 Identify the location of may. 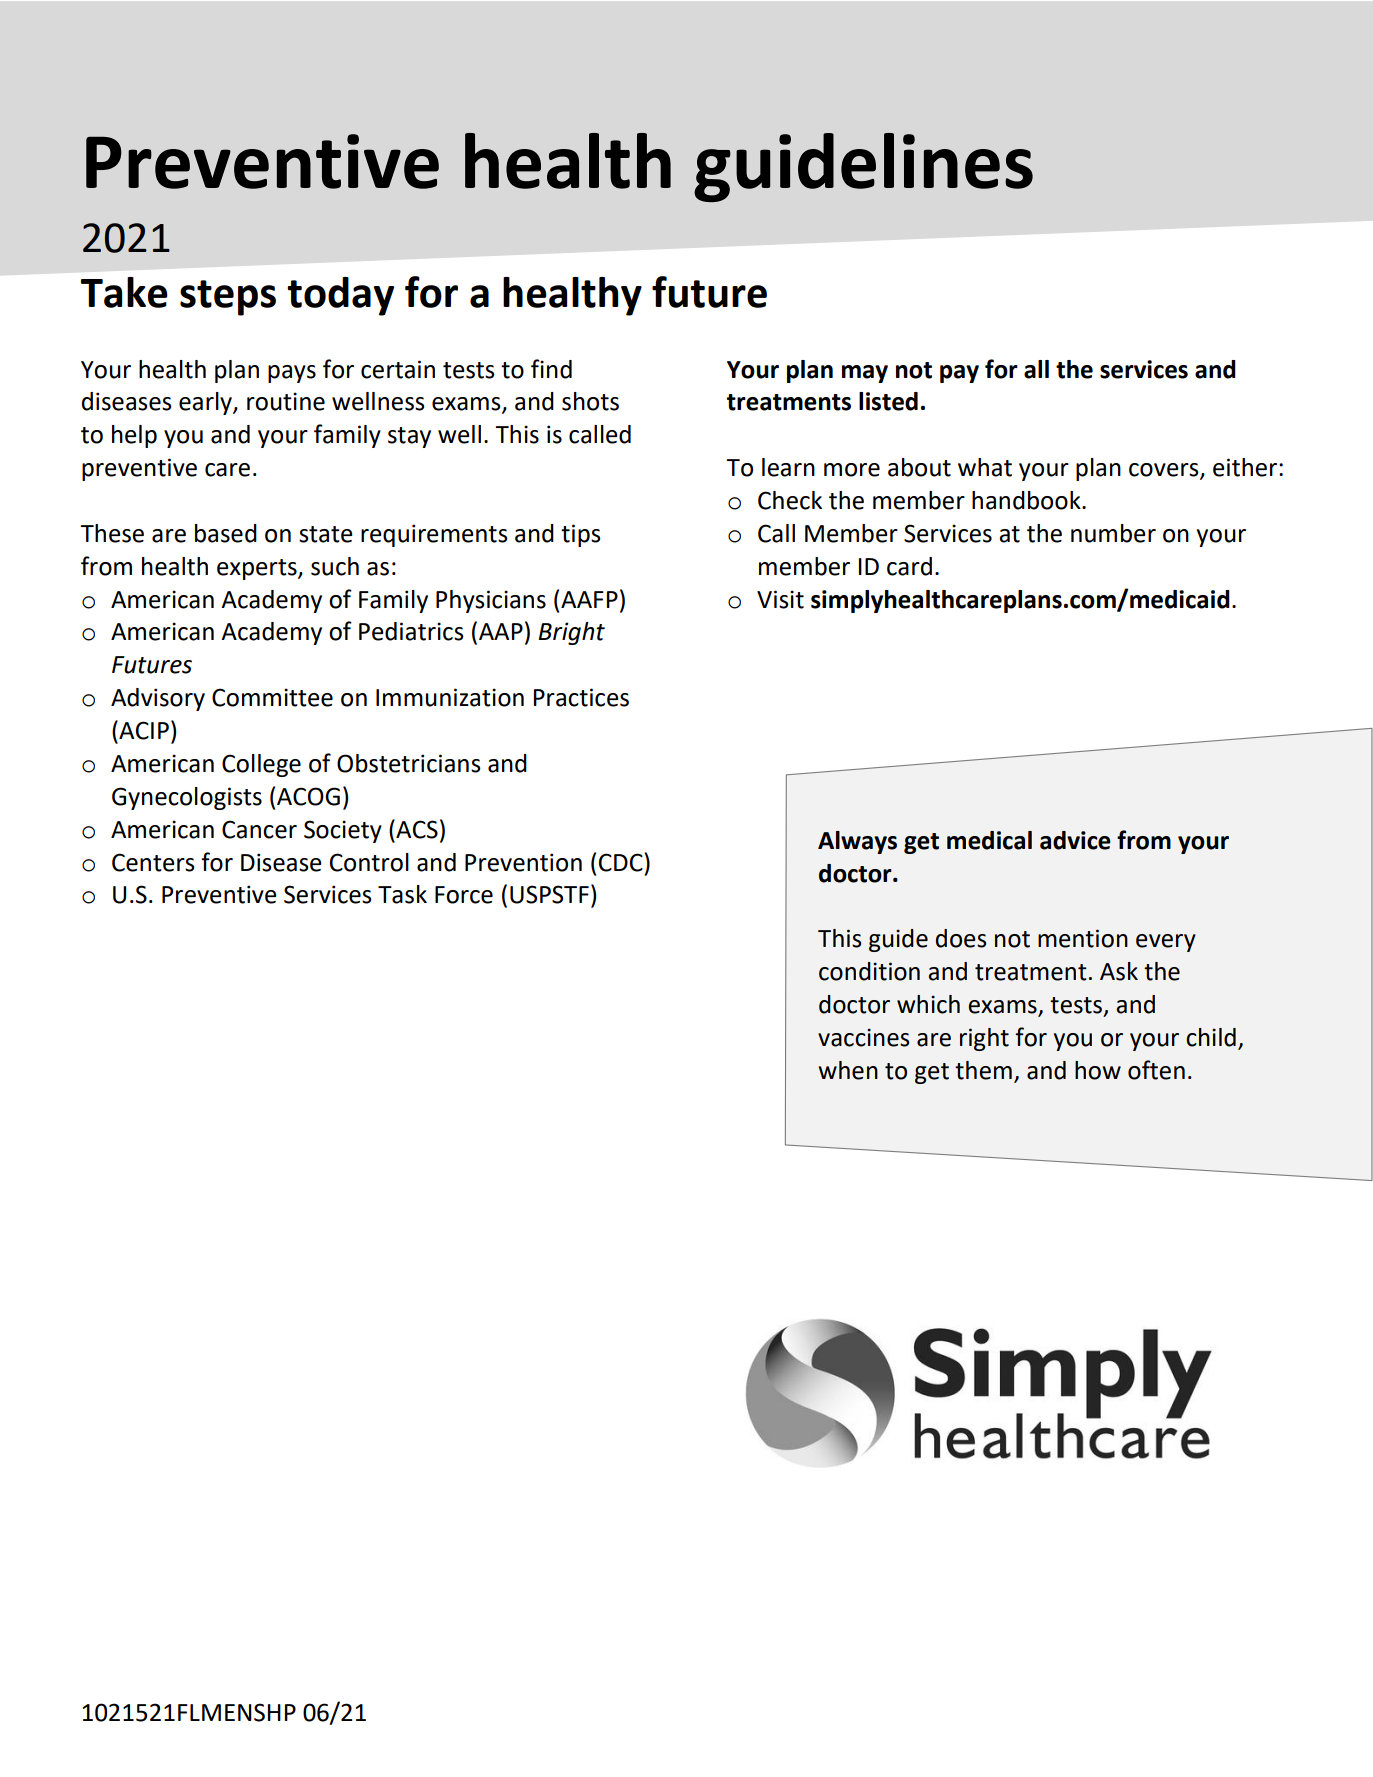
(865, 374).
